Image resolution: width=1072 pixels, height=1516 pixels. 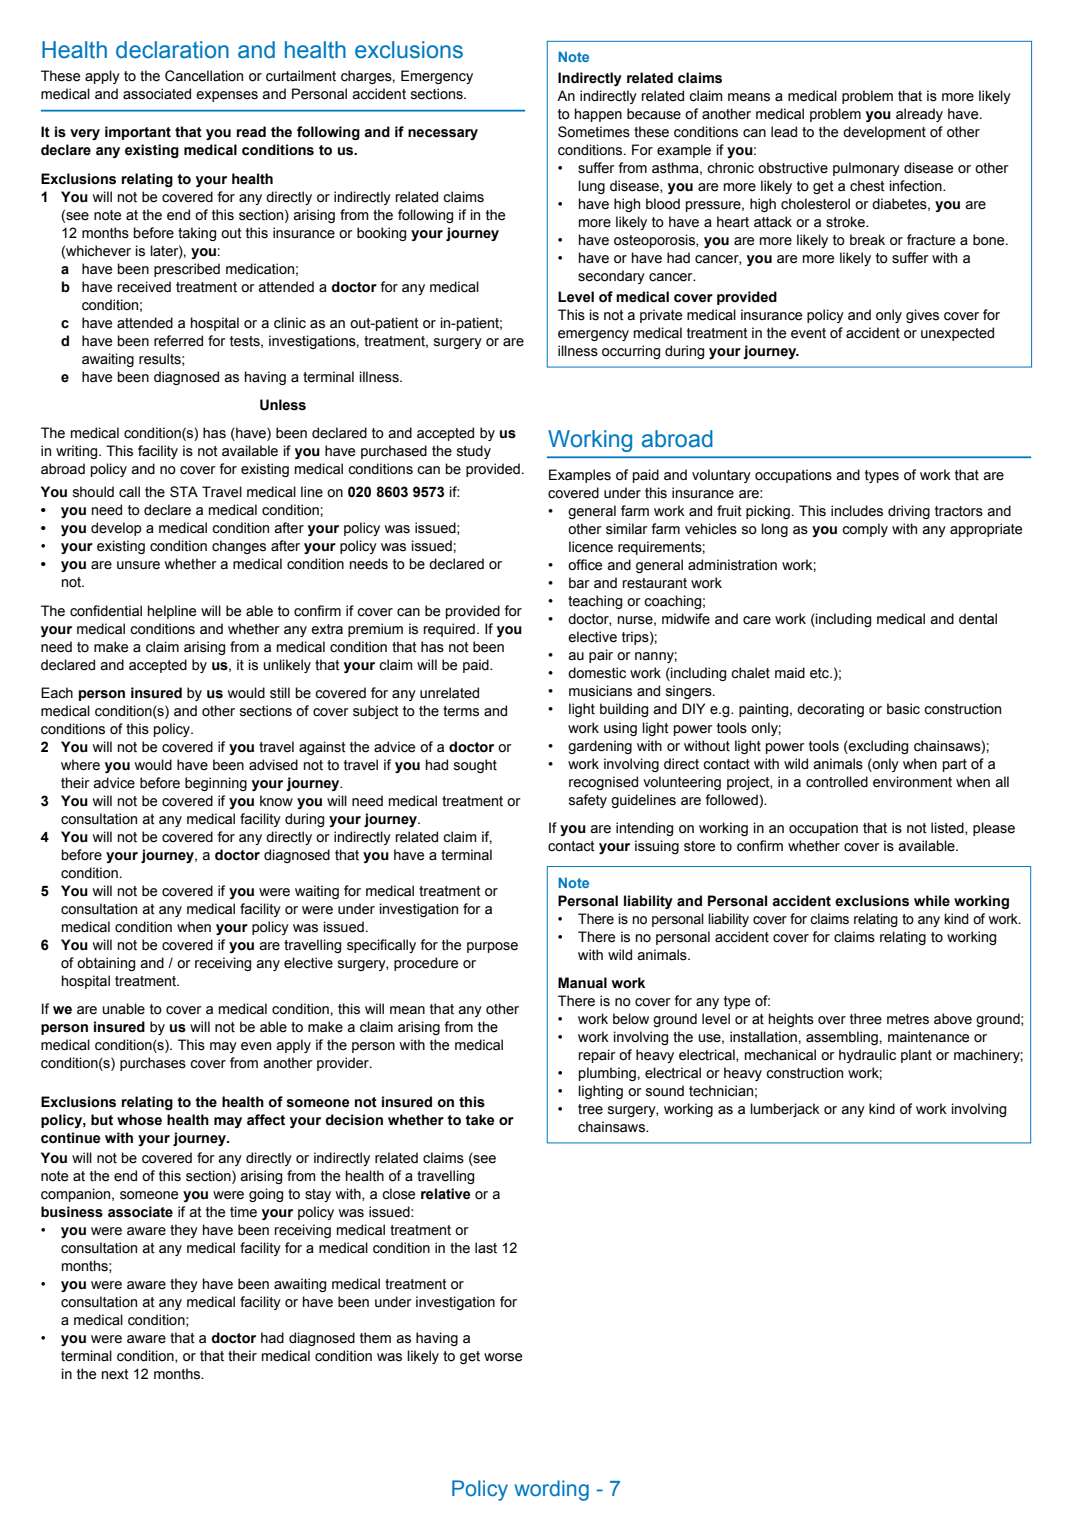 I want to click on lumberjack, so click(x=785, y=1110).
